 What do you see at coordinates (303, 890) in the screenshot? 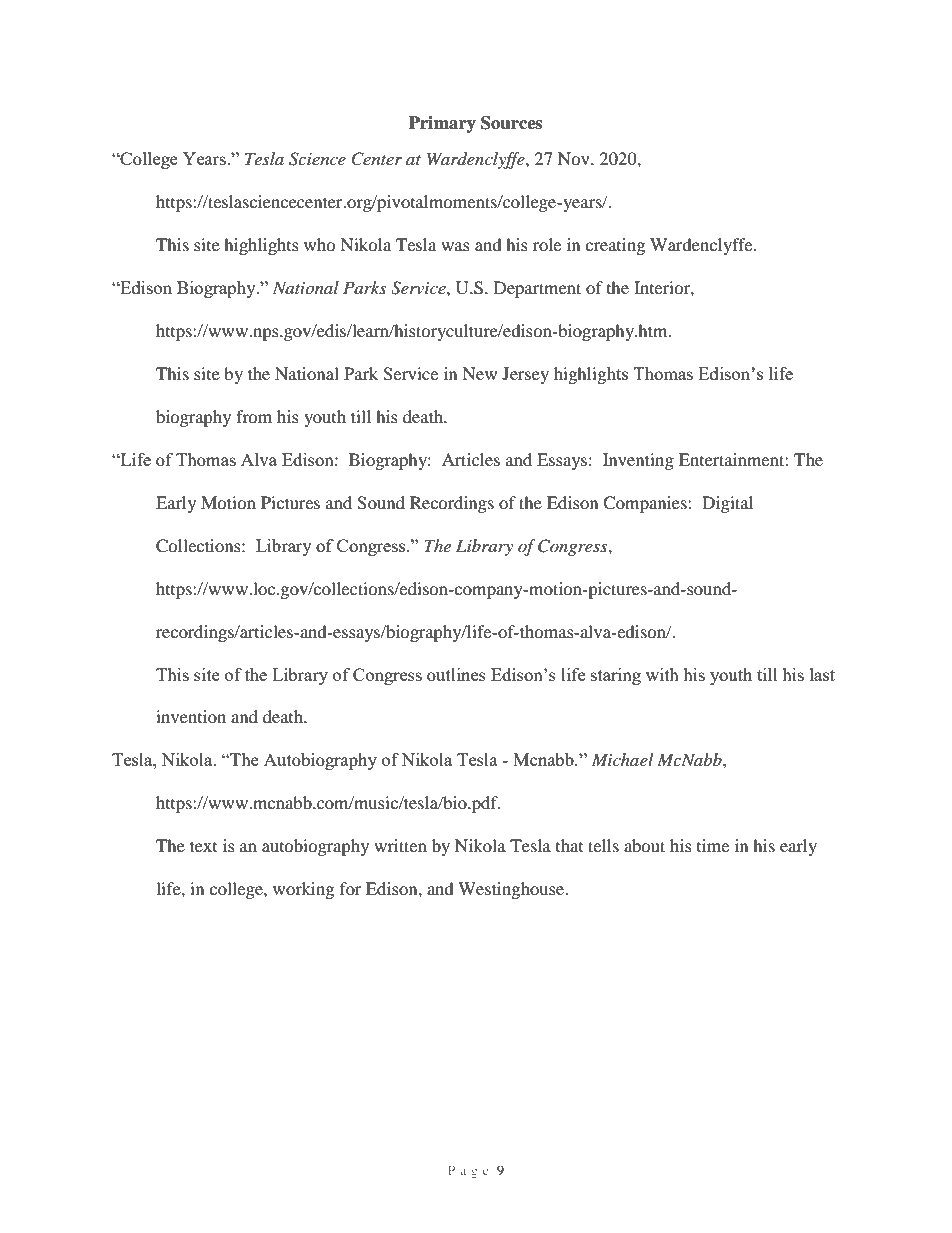
I see `working` at bounding box center [303, 890].
